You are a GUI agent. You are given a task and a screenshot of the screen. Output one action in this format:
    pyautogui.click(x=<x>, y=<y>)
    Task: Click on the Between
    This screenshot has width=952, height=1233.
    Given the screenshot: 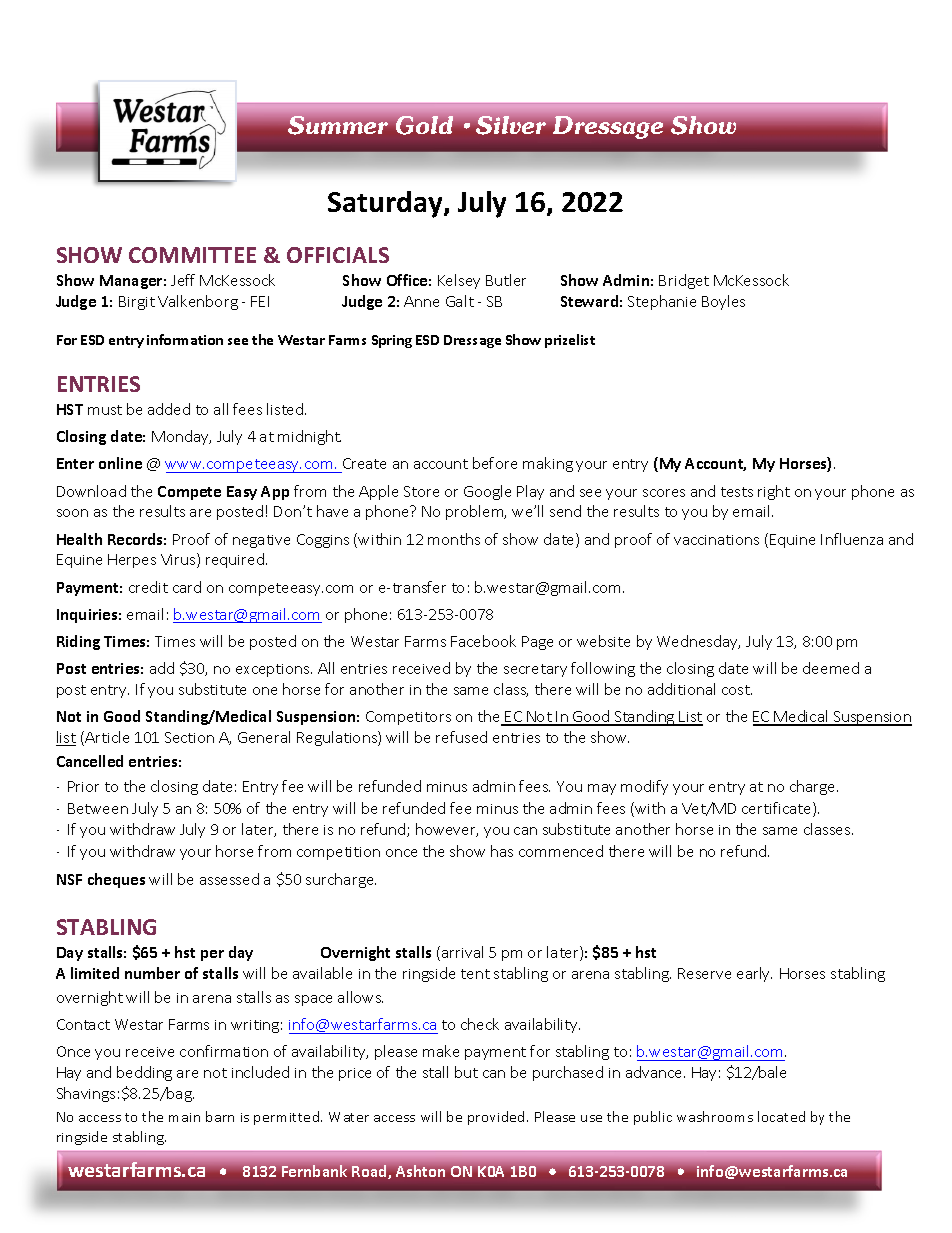 What is the action you would take?
    pyautogui.click(x=98, y=808)
